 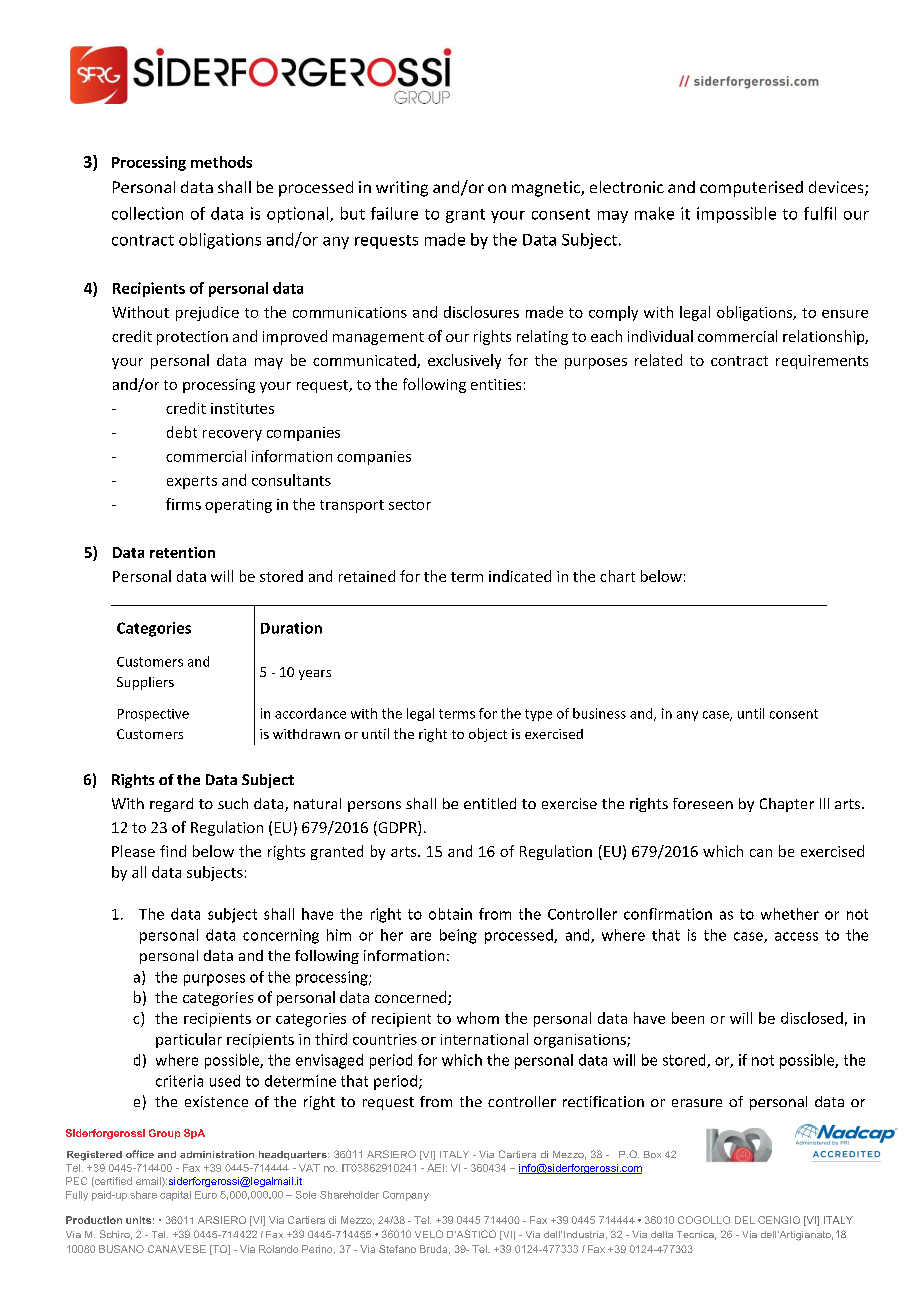 What do you see at coordinates (488, 735) in the page?
I see `object` at bounding box center [488, 735].
